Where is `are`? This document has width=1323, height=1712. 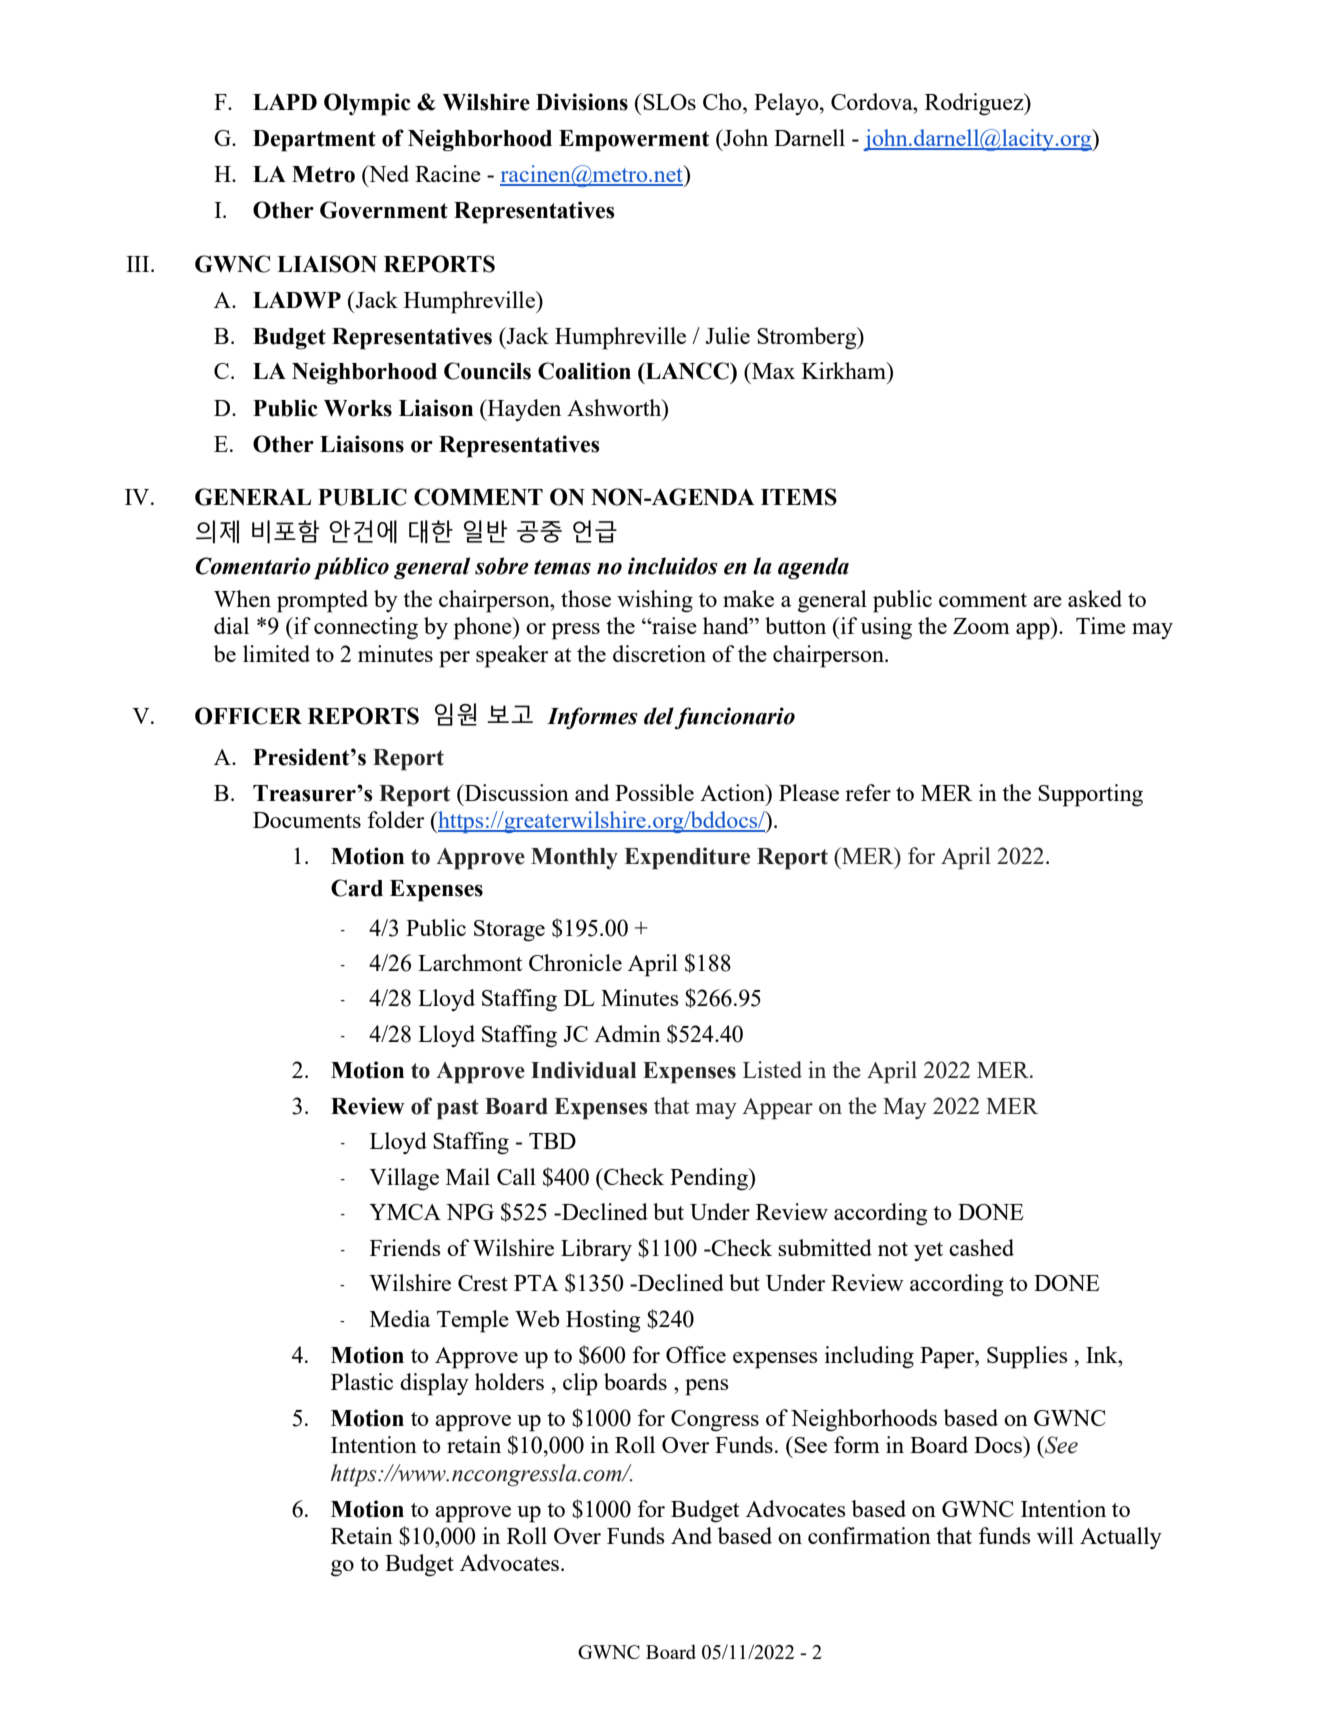
are is located at coordinates (1047, 601).
